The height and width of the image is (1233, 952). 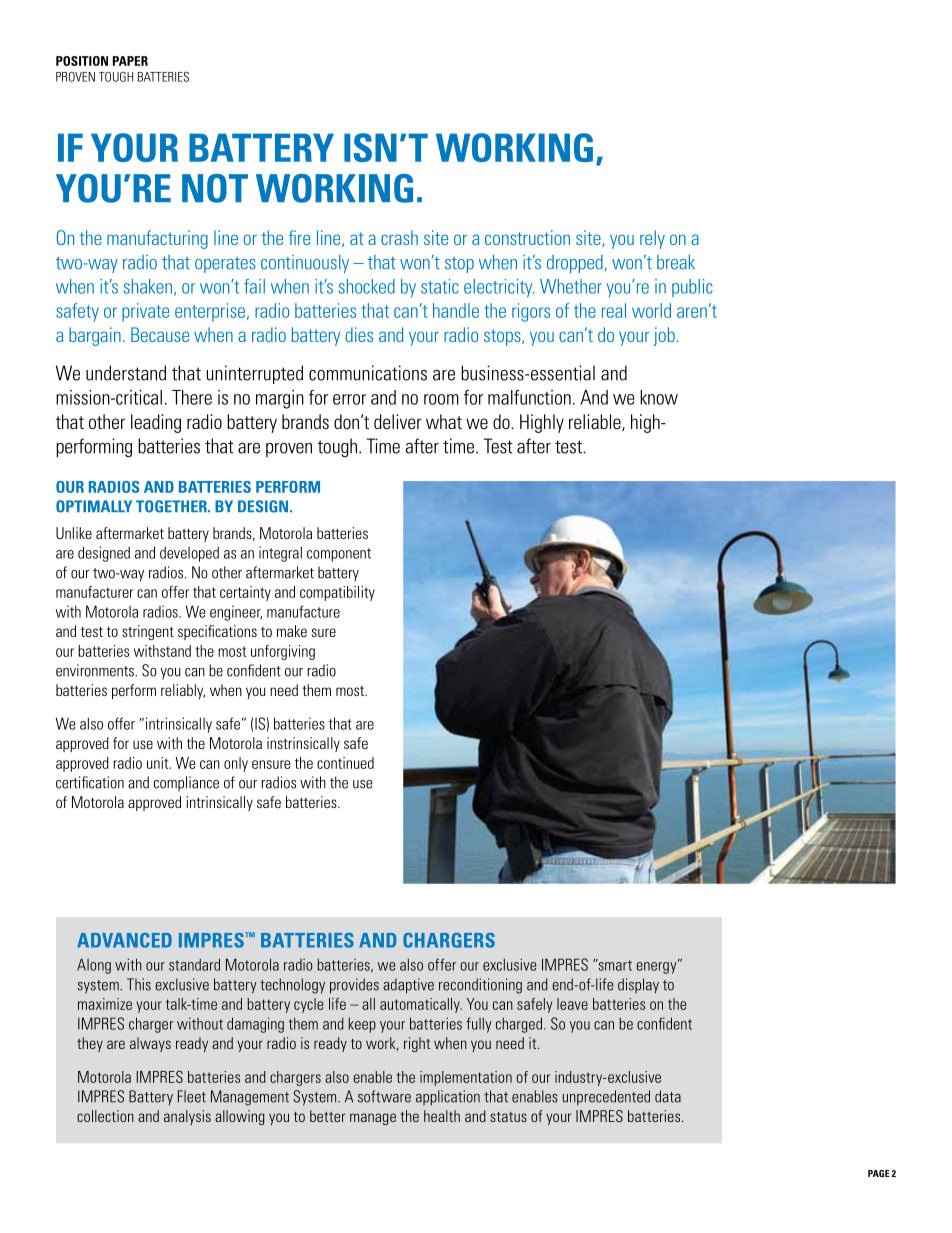 I want to click on stringent, so click(x=148, y=632).
